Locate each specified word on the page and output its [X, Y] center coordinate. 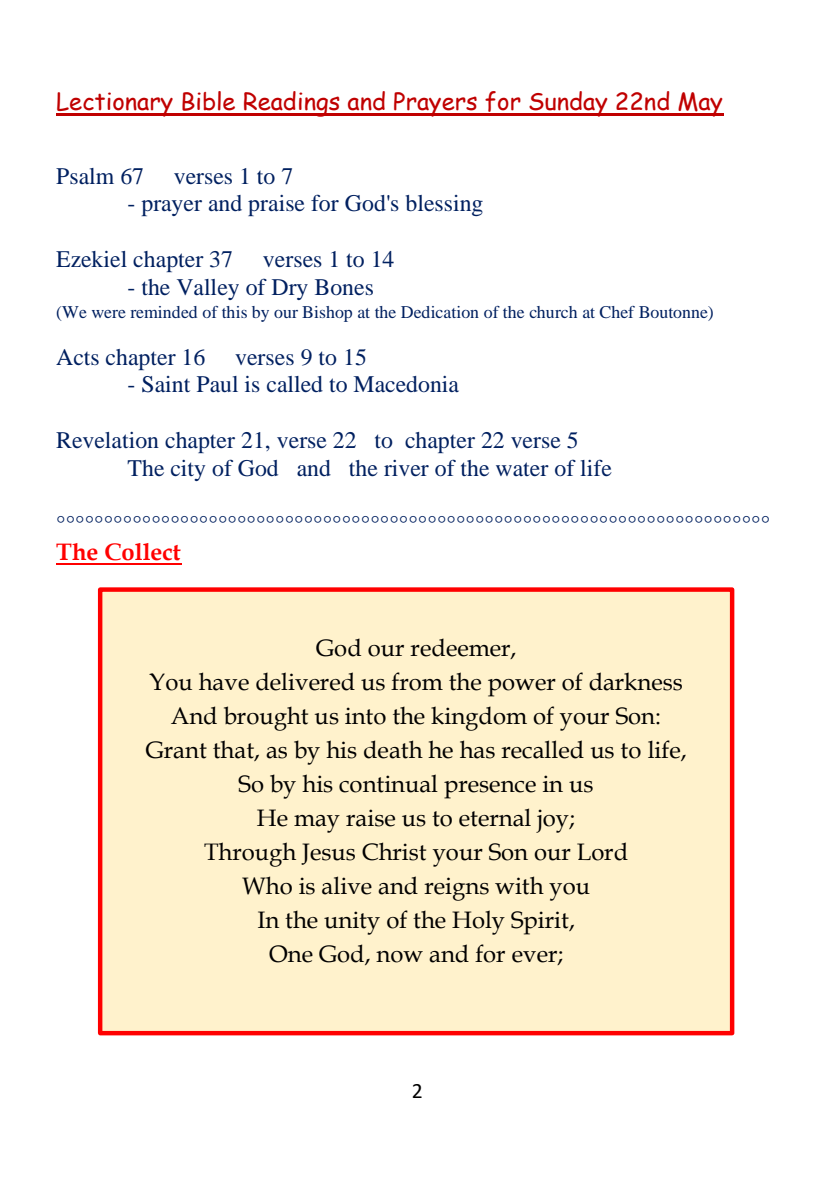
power [522, 688]
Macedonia [406, 384]
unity [352, 923]
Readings [292, 104]
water [522, 469]
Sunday [568, 104]
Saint [166, 384]
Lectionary [115, 104]
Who [267, 885]
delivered [305, 681]
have [224, 681]
